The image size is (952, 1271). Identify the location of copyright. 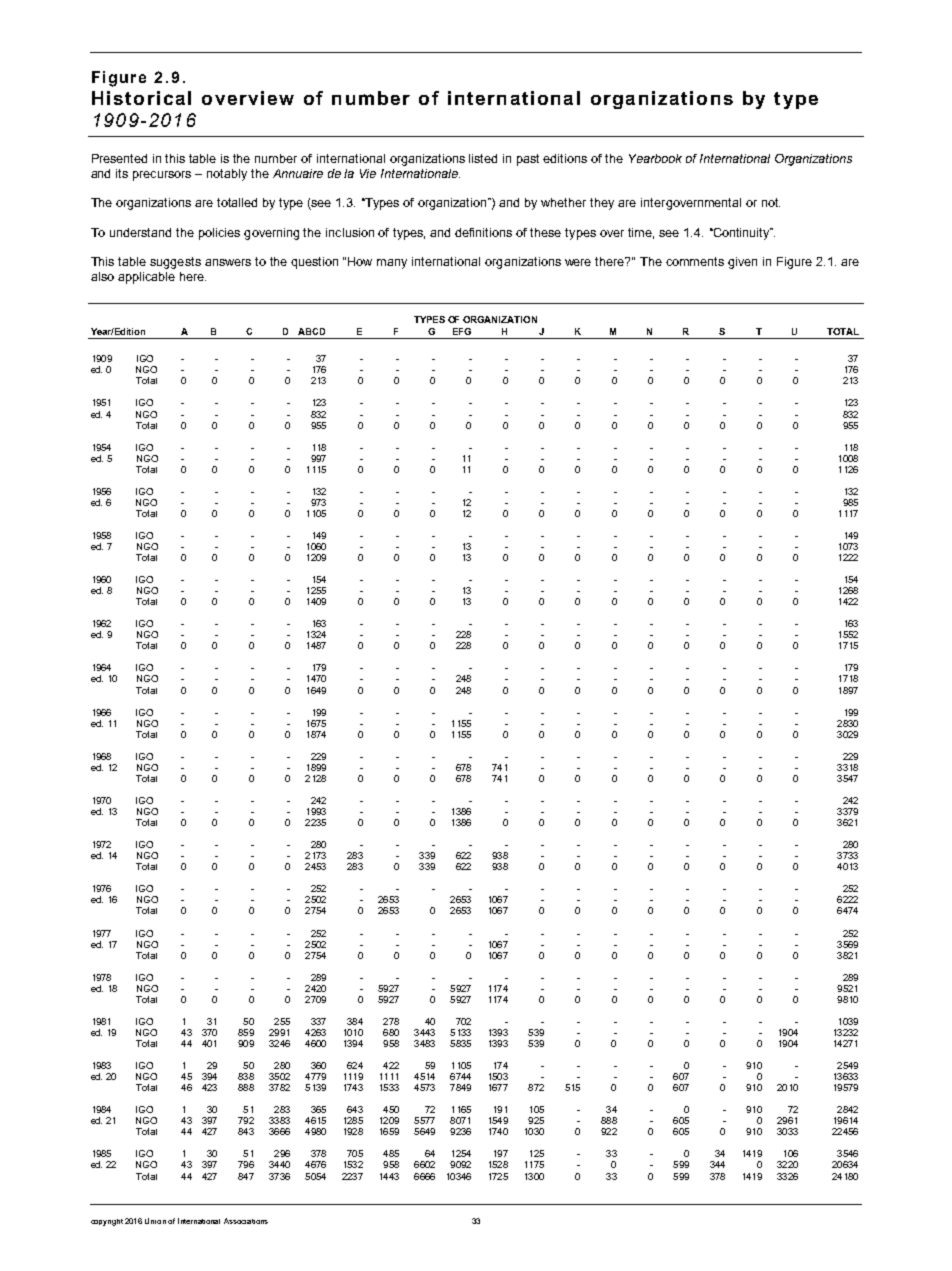
(107, 1222).
